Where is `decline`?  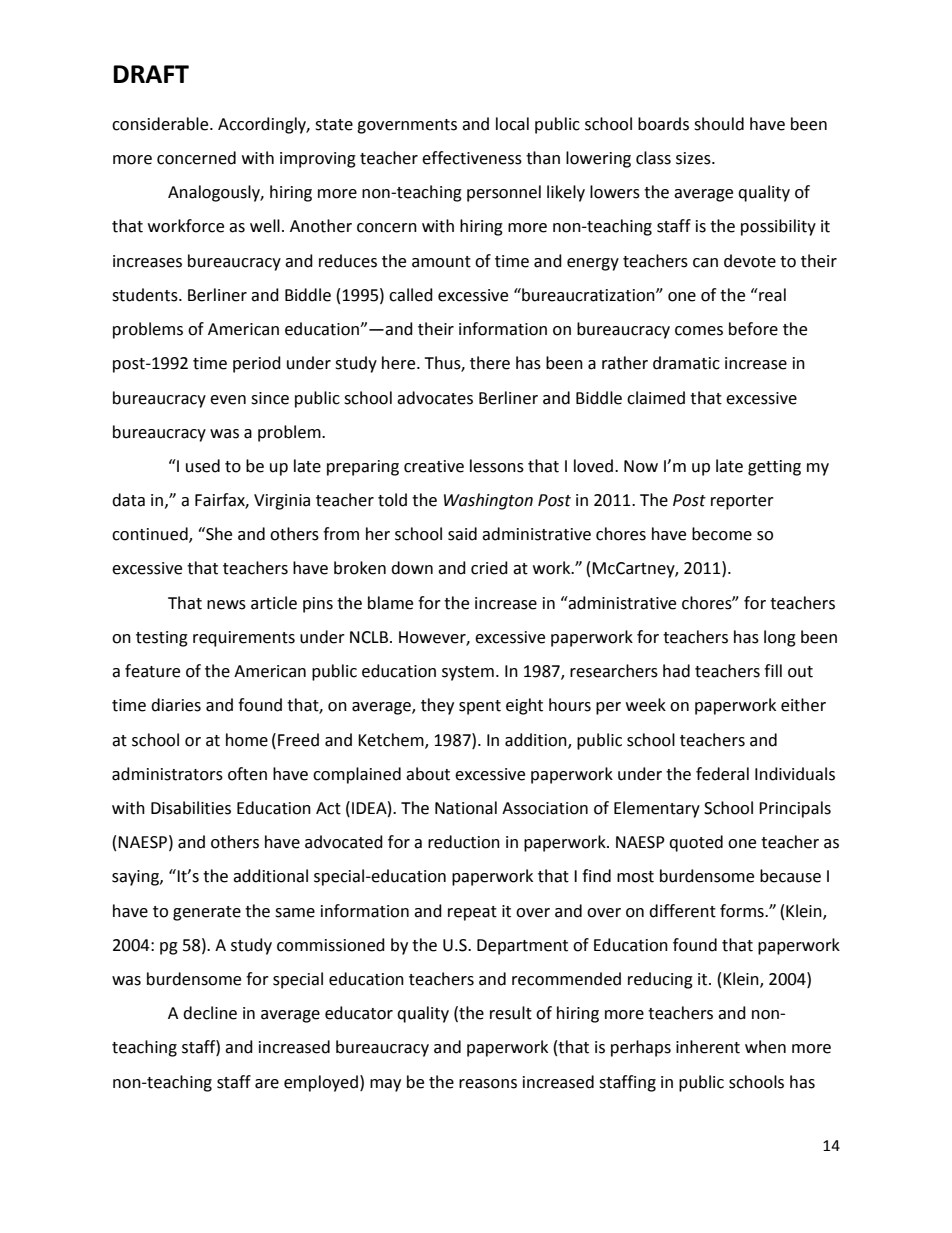
decline is located at coordinates (210, 1013).
